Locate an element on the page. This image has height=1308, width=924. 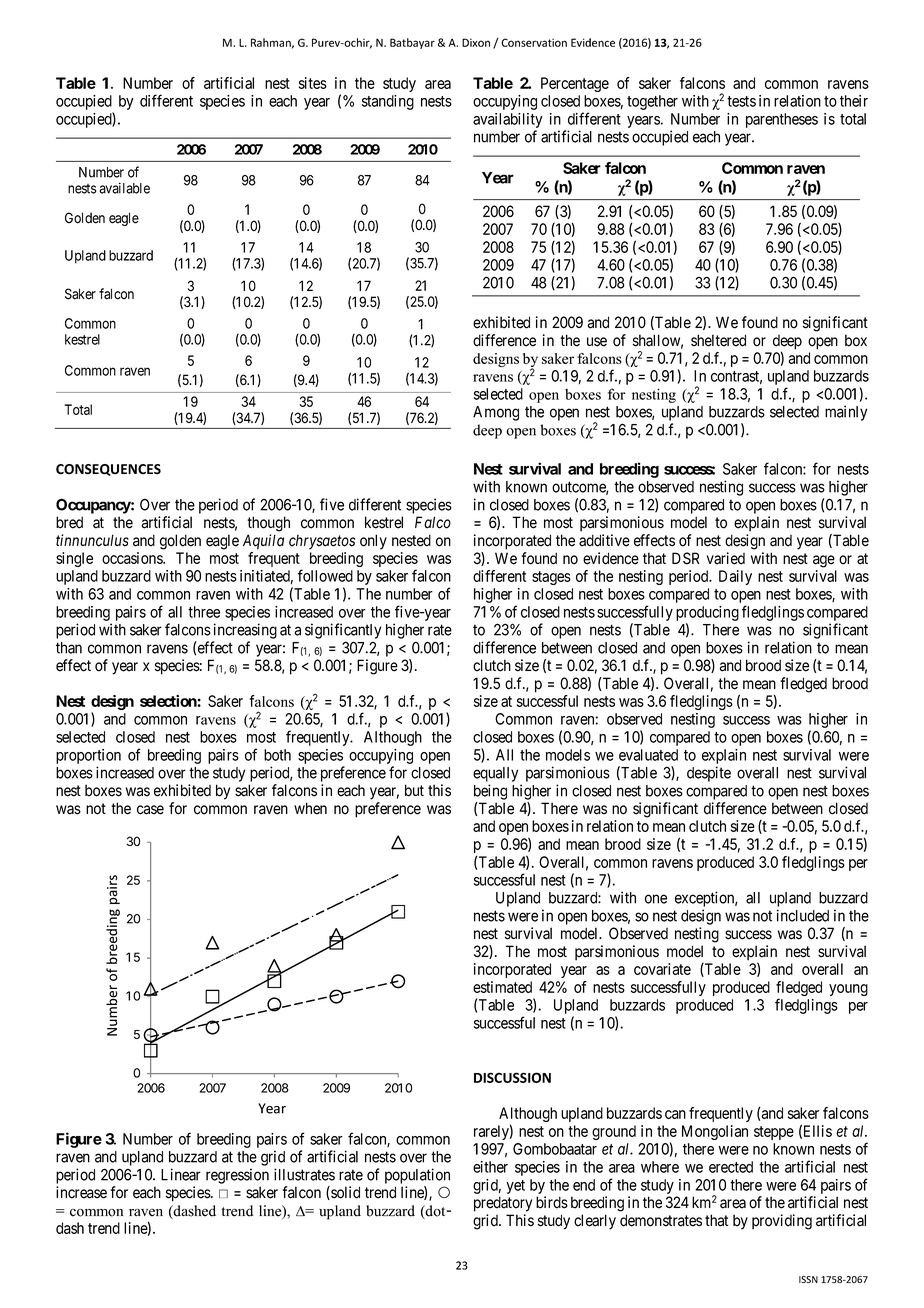
tests is located at coordinates (741, 101).
